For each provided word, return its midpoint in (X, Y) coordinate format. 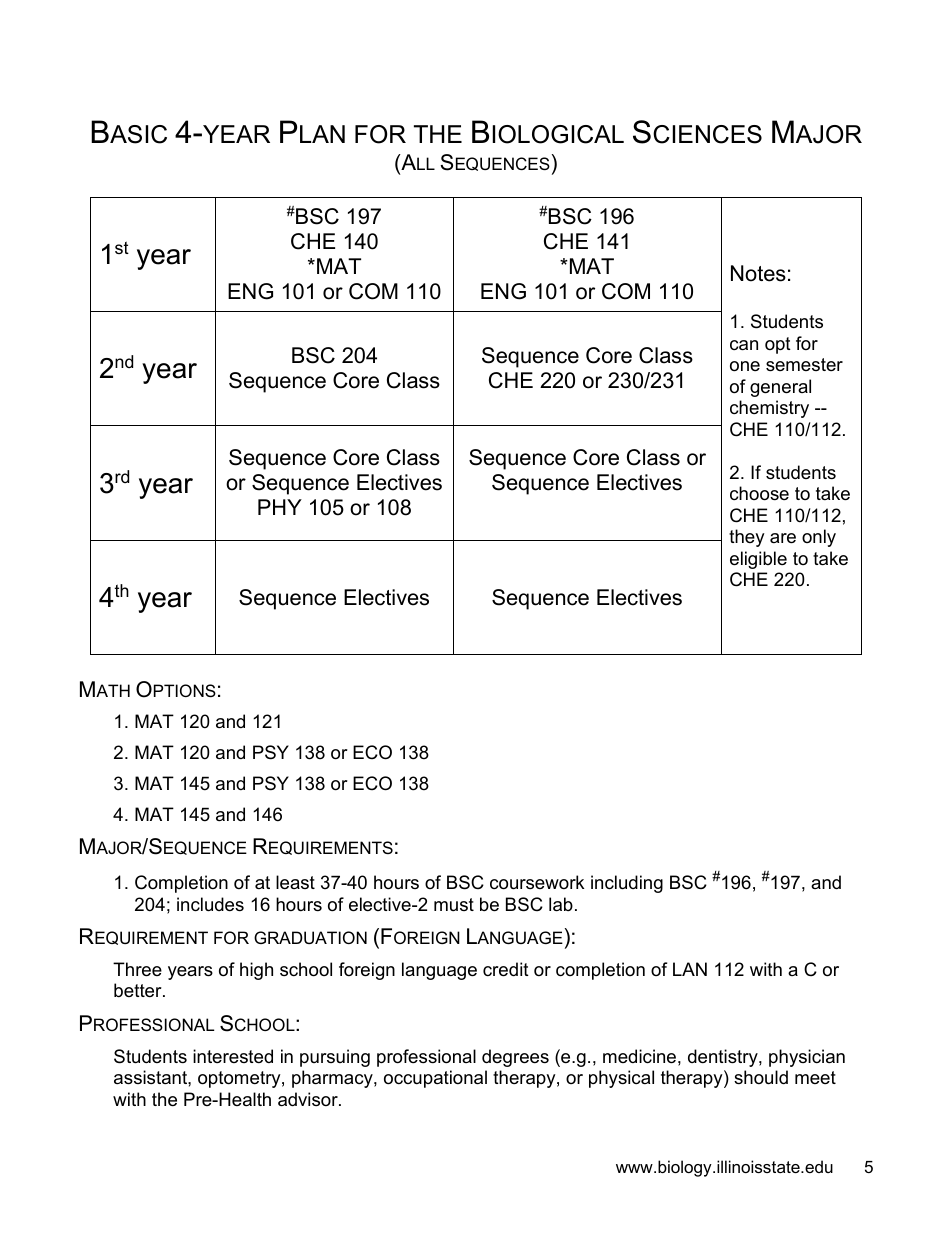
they (747, 538)
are (783, 538)
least (295, 882)
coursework (537, 882)
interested (233, 1056)
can (744, 345)
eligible (758, 560)
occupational (435, 1079)
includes (210, 904)
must (454, 904)
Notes (758, 273)
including (627, 884)
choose (759, 493)
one (745, 366)
